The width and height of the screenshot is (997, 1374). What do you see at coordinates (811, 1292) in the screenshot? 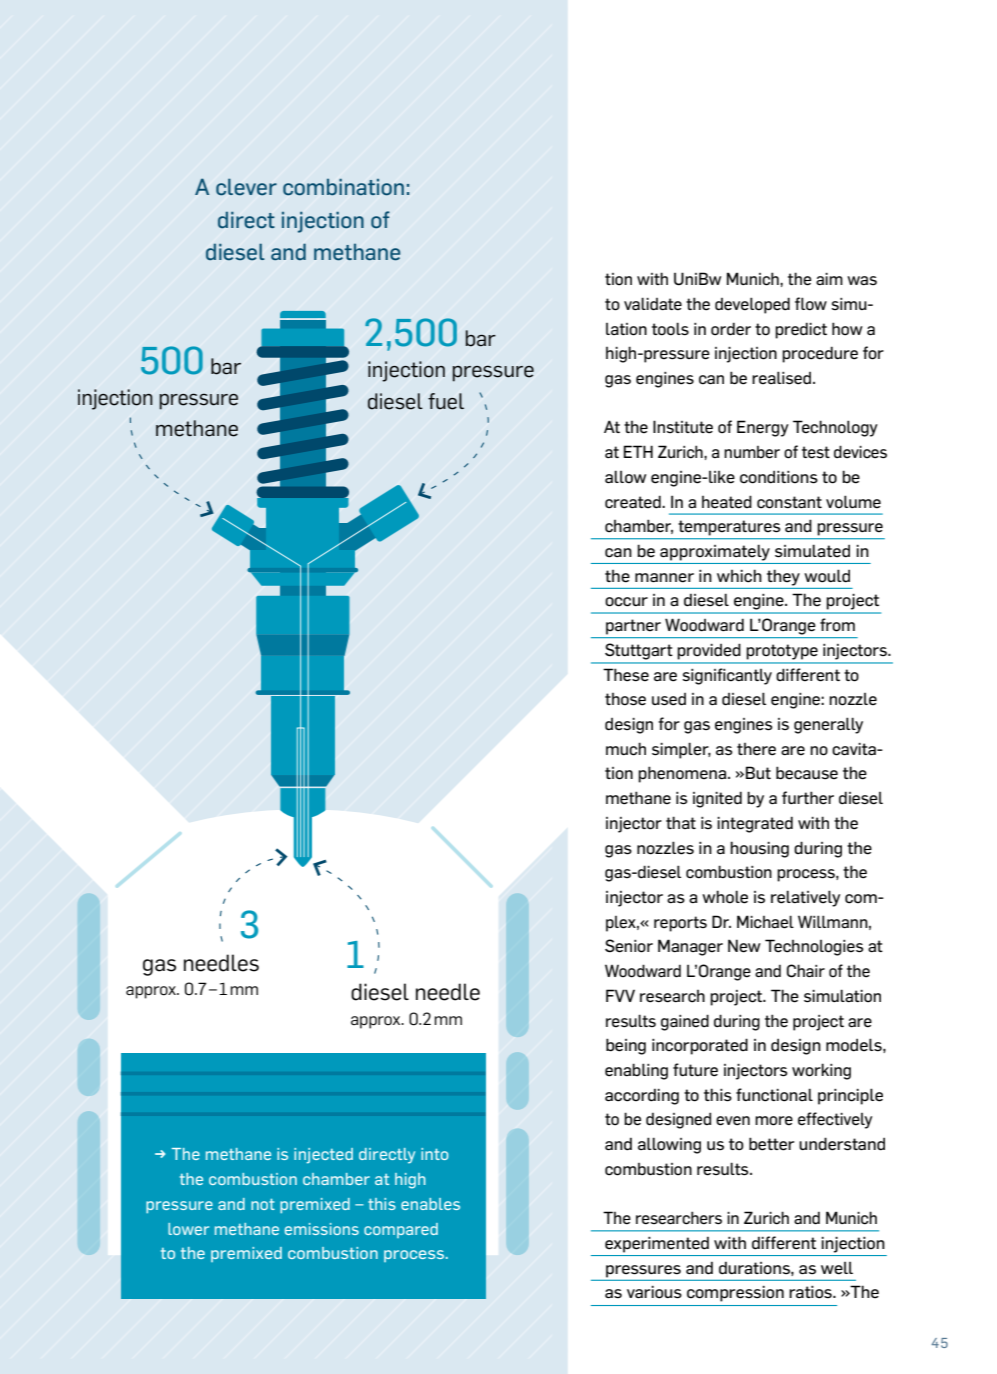
I see `ratios` at bounding box center [811, 1292].
